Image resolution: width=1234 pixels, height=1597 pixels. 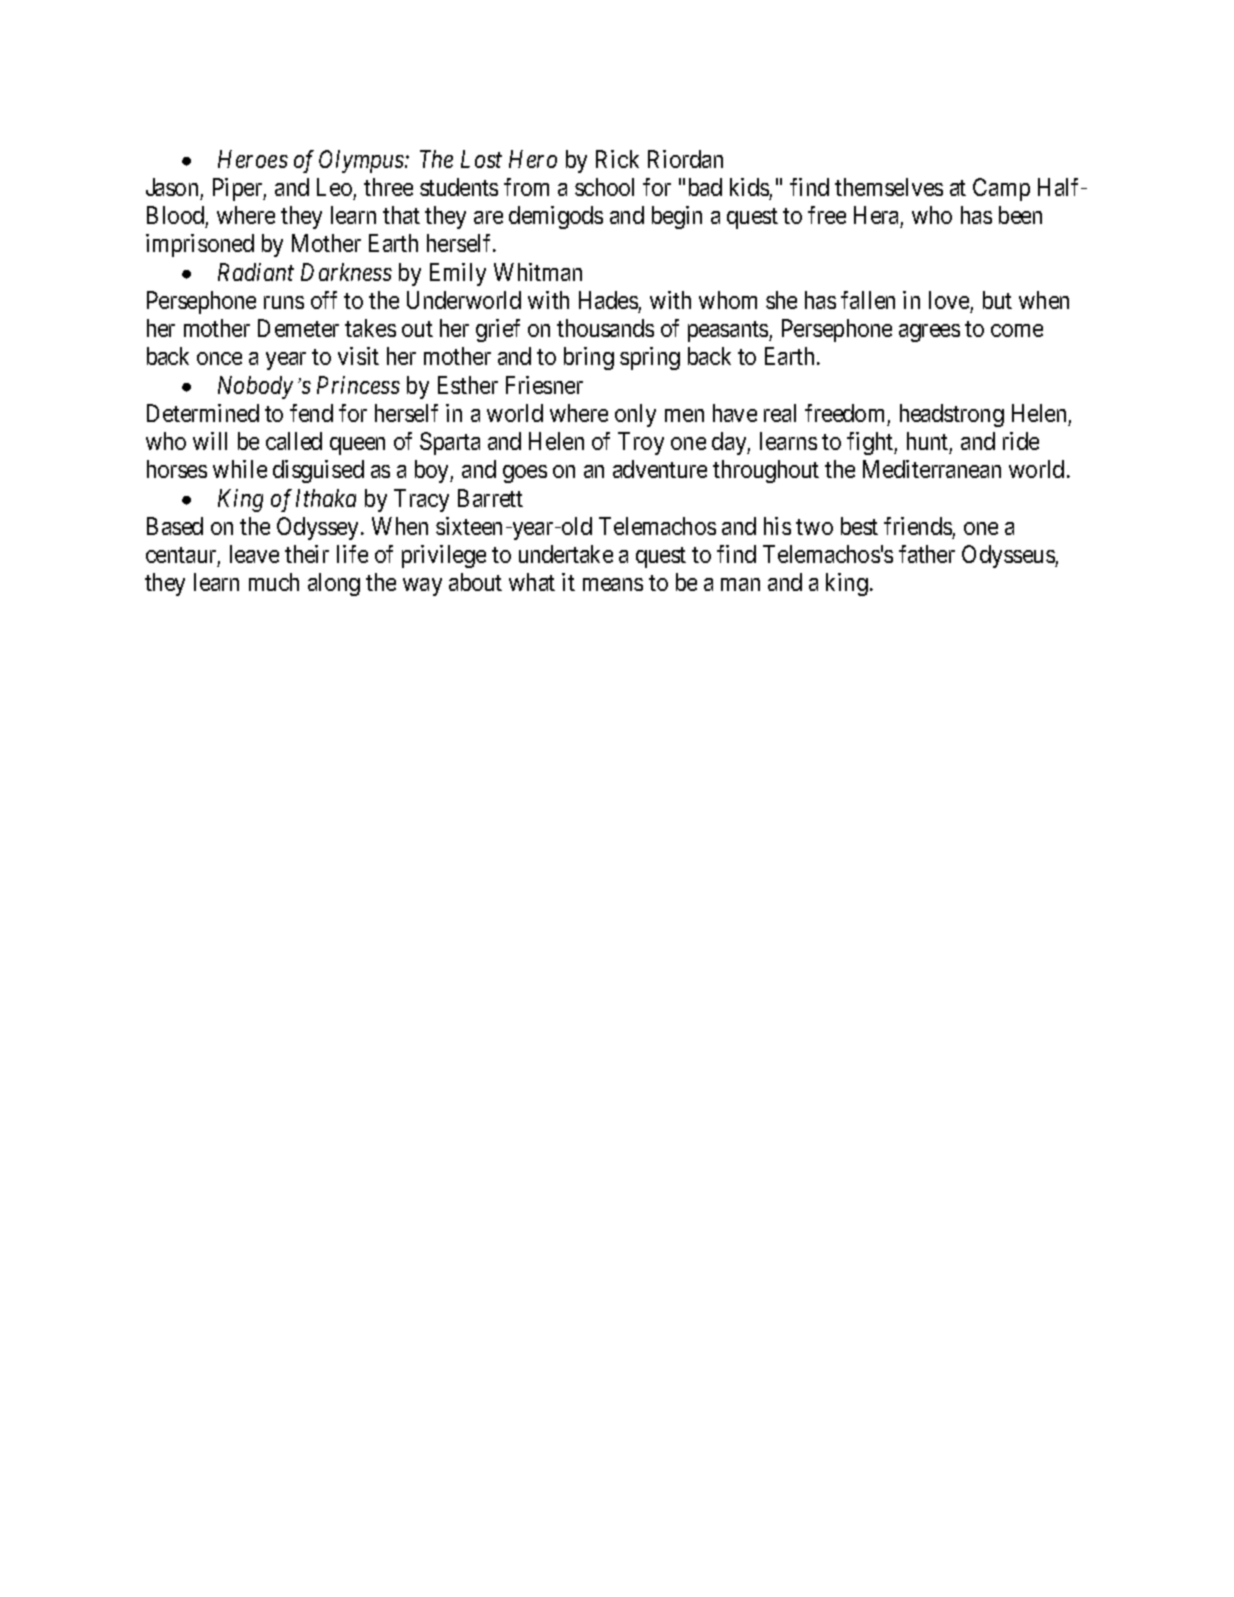 I want to click on much, so click(x=274, y=582).
